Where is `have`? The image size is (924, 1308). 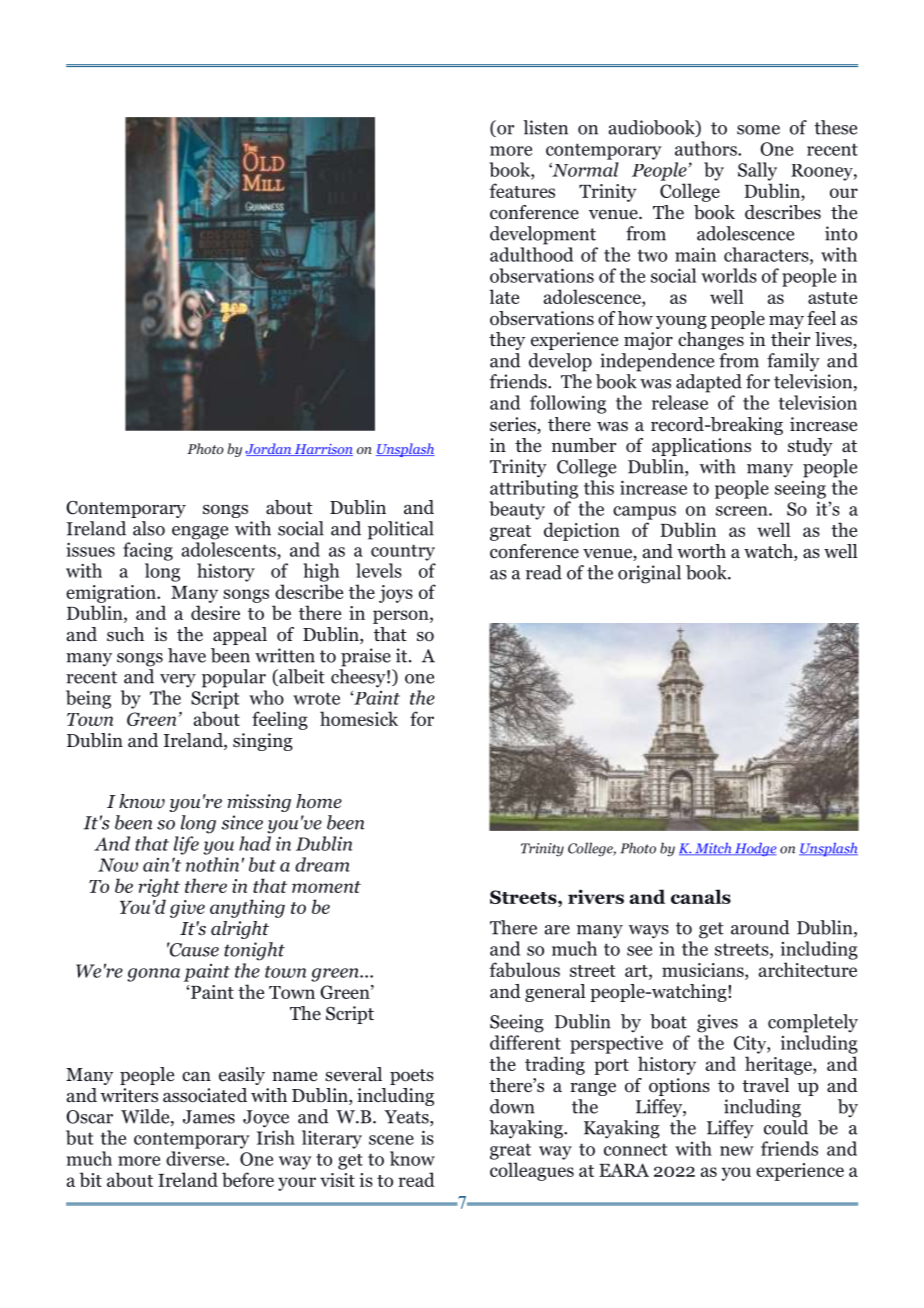
have is located at coordinates (187, 655).
